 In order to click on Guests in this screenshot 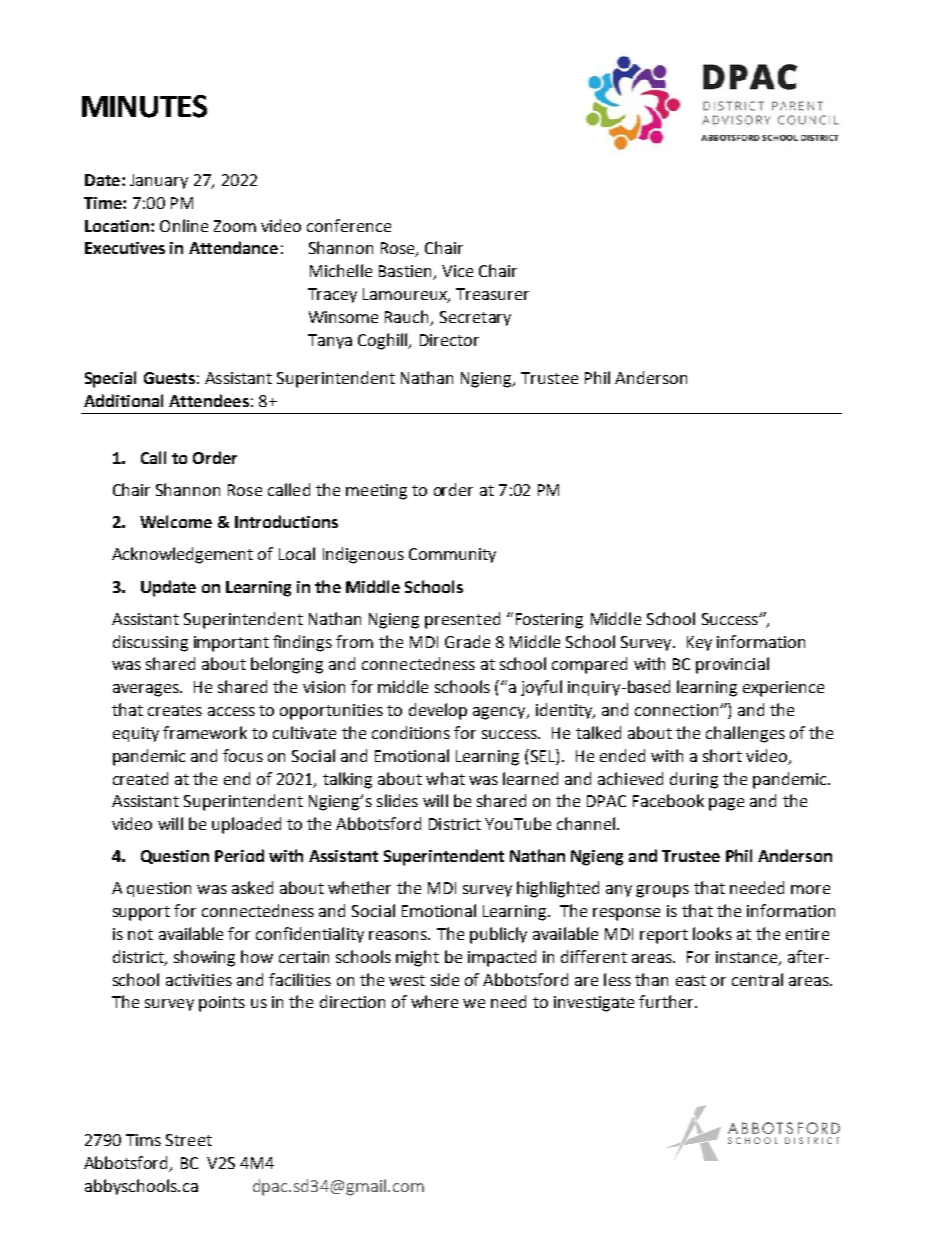, I will do `click(169, 378)`.
